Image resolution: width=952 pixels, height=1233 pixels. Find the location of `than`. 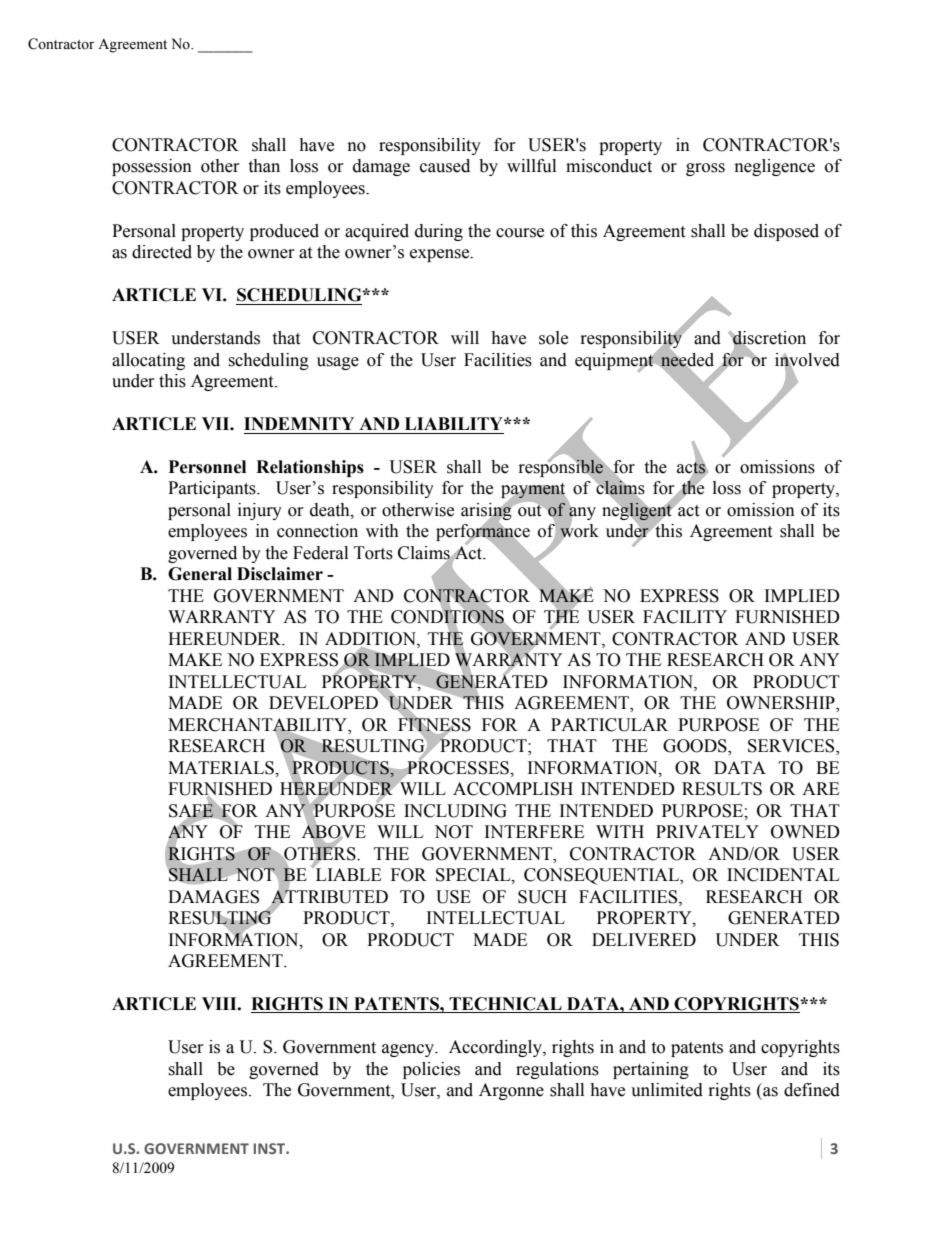

than is located at coordinates (264, 166).
